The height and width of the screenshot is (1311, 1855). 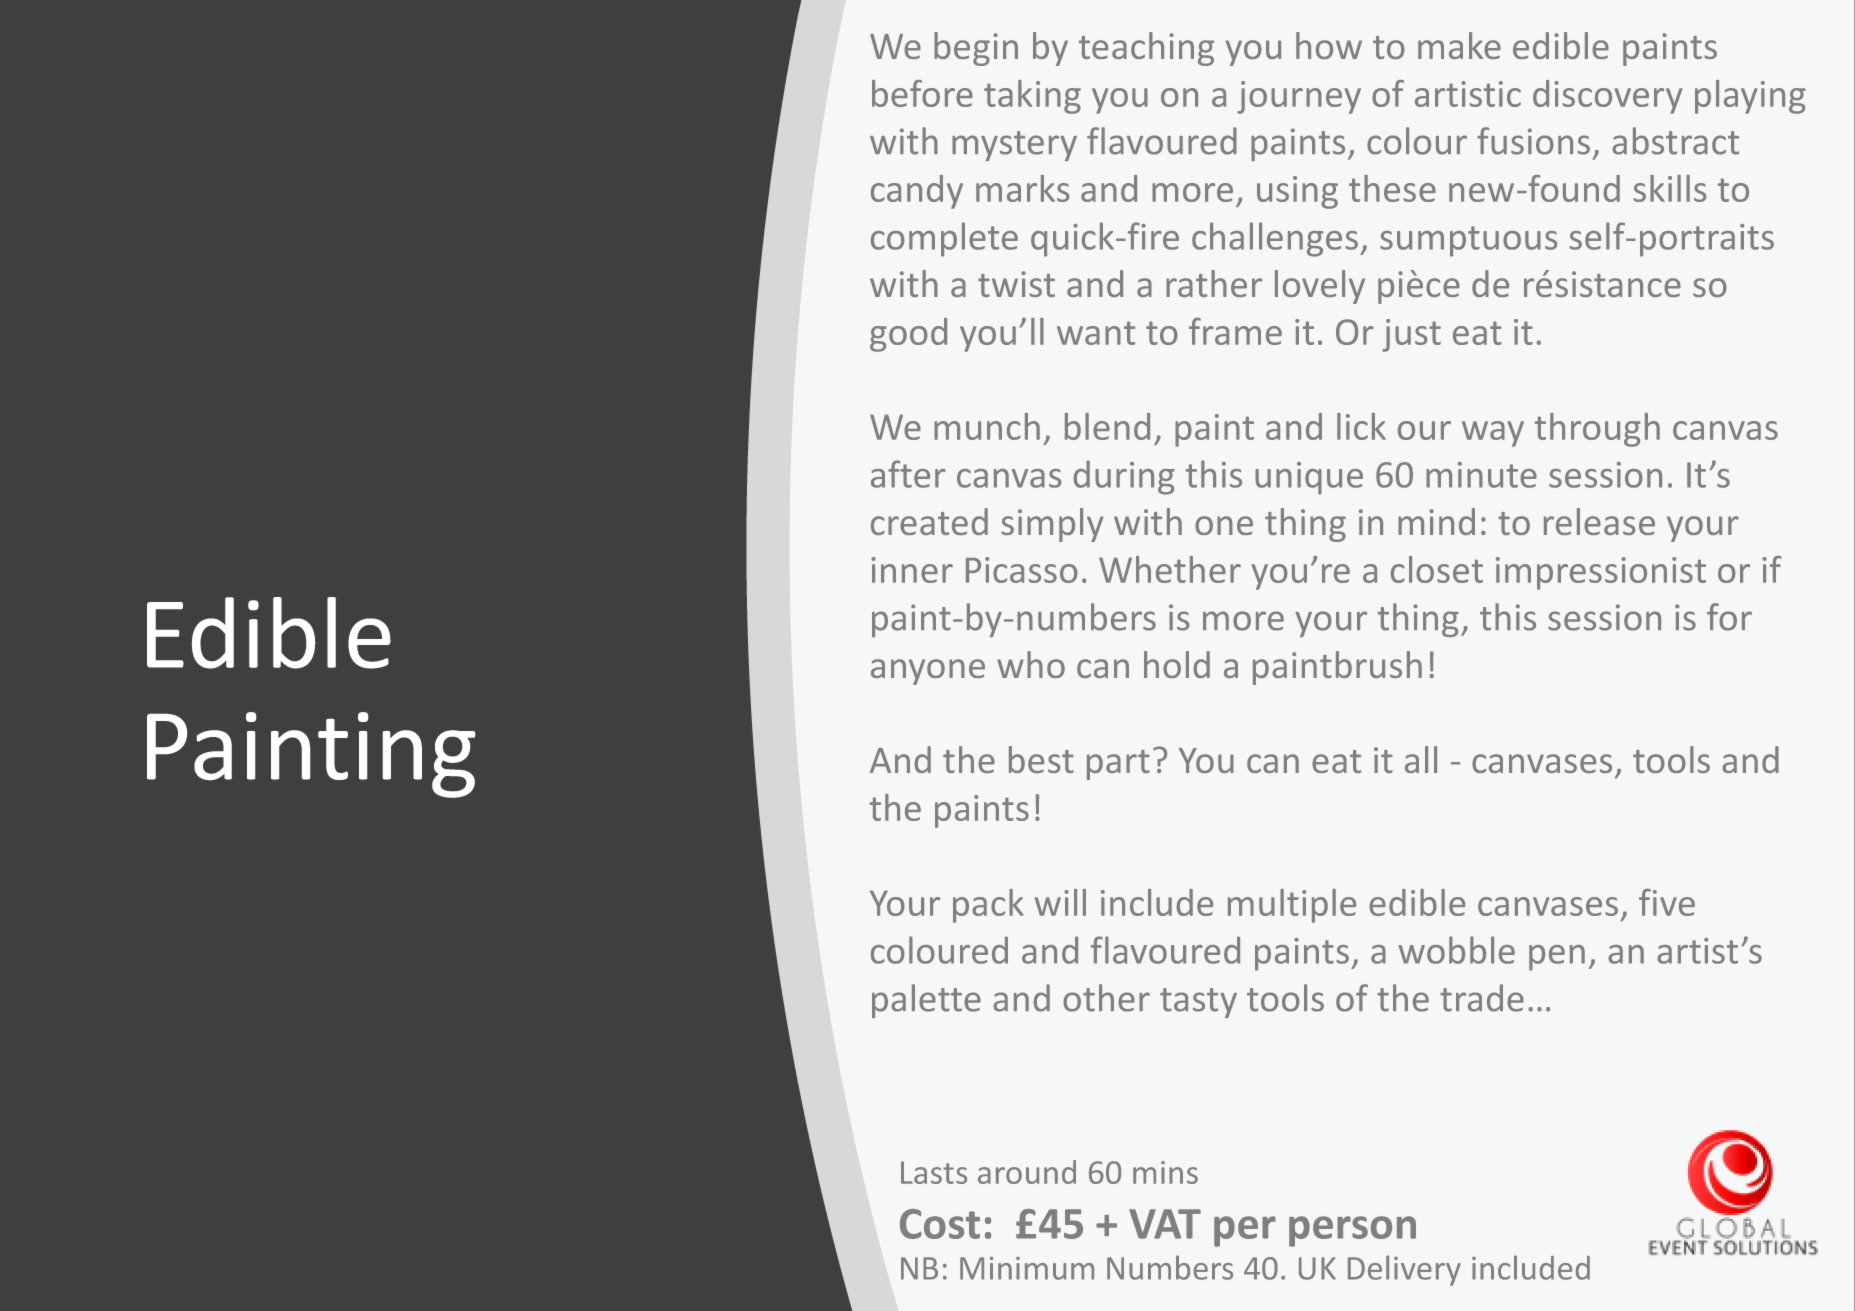 What do you see at coordinates (1032, 97) in the screenshot?
I see `taking` at bounding box center [1032, 97].
